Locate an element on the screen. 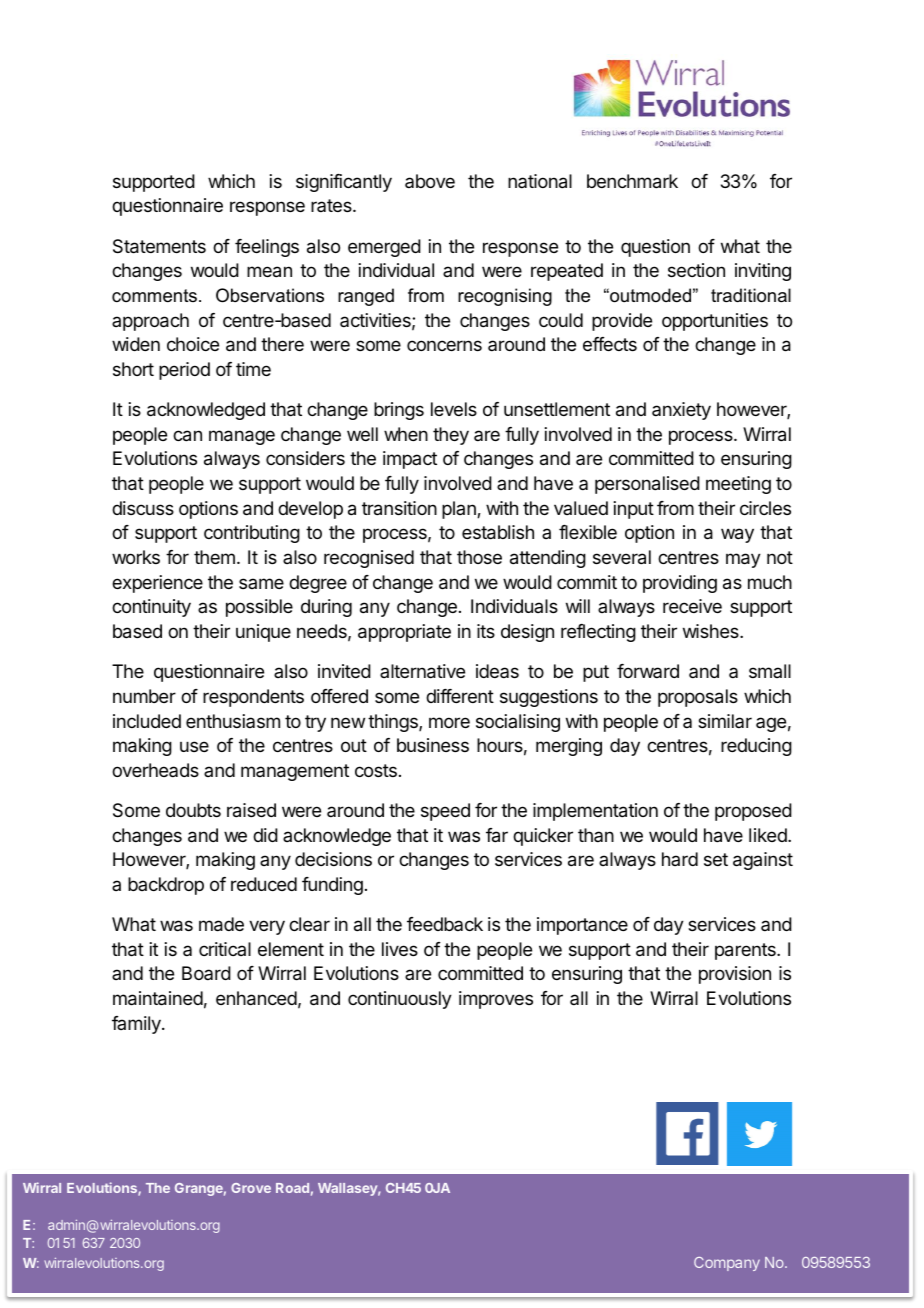 This screenshot has height=1308, width=924. them is located at coordinates (214, 557).
